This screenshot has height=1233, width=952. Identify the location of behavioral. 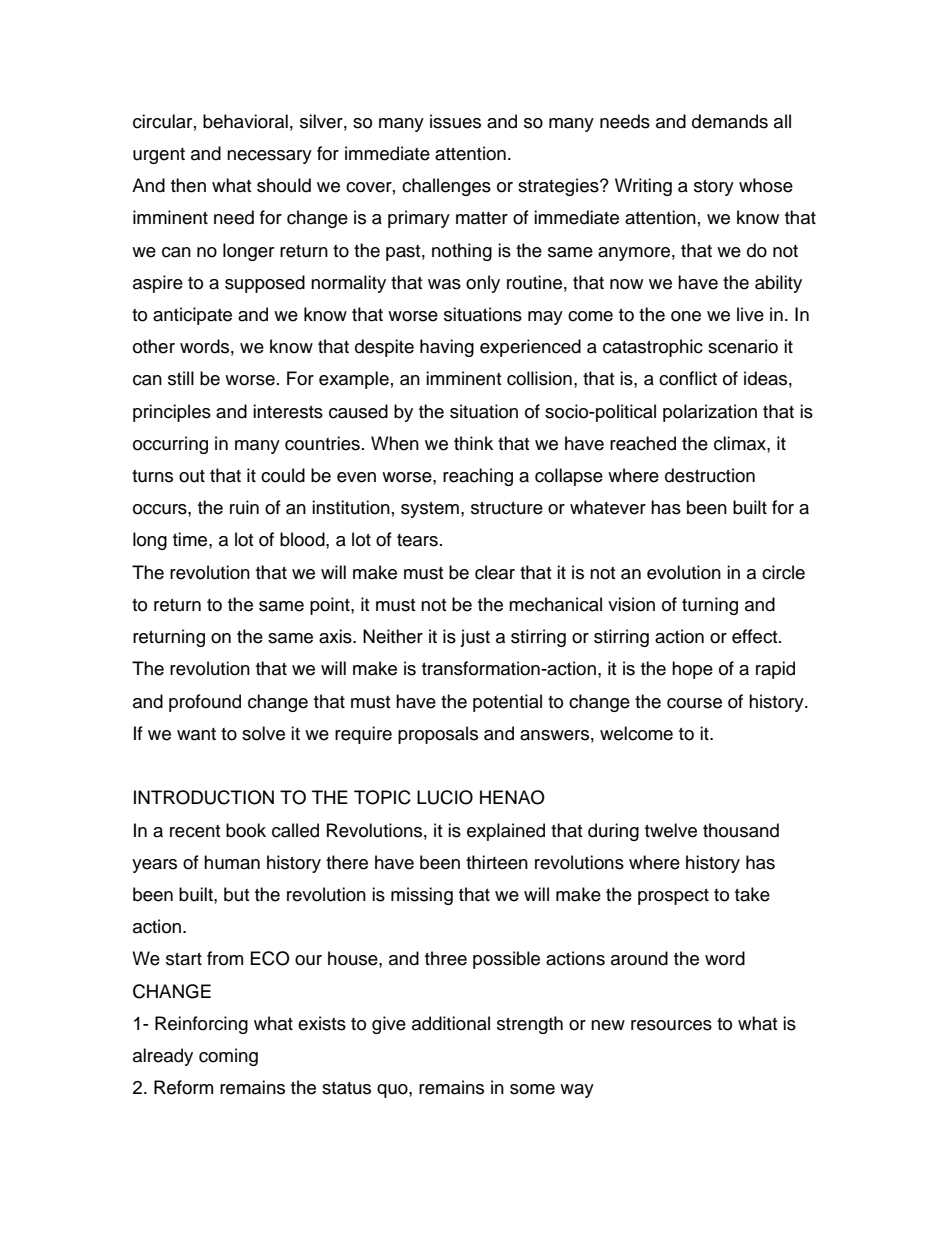
(245, 121).
